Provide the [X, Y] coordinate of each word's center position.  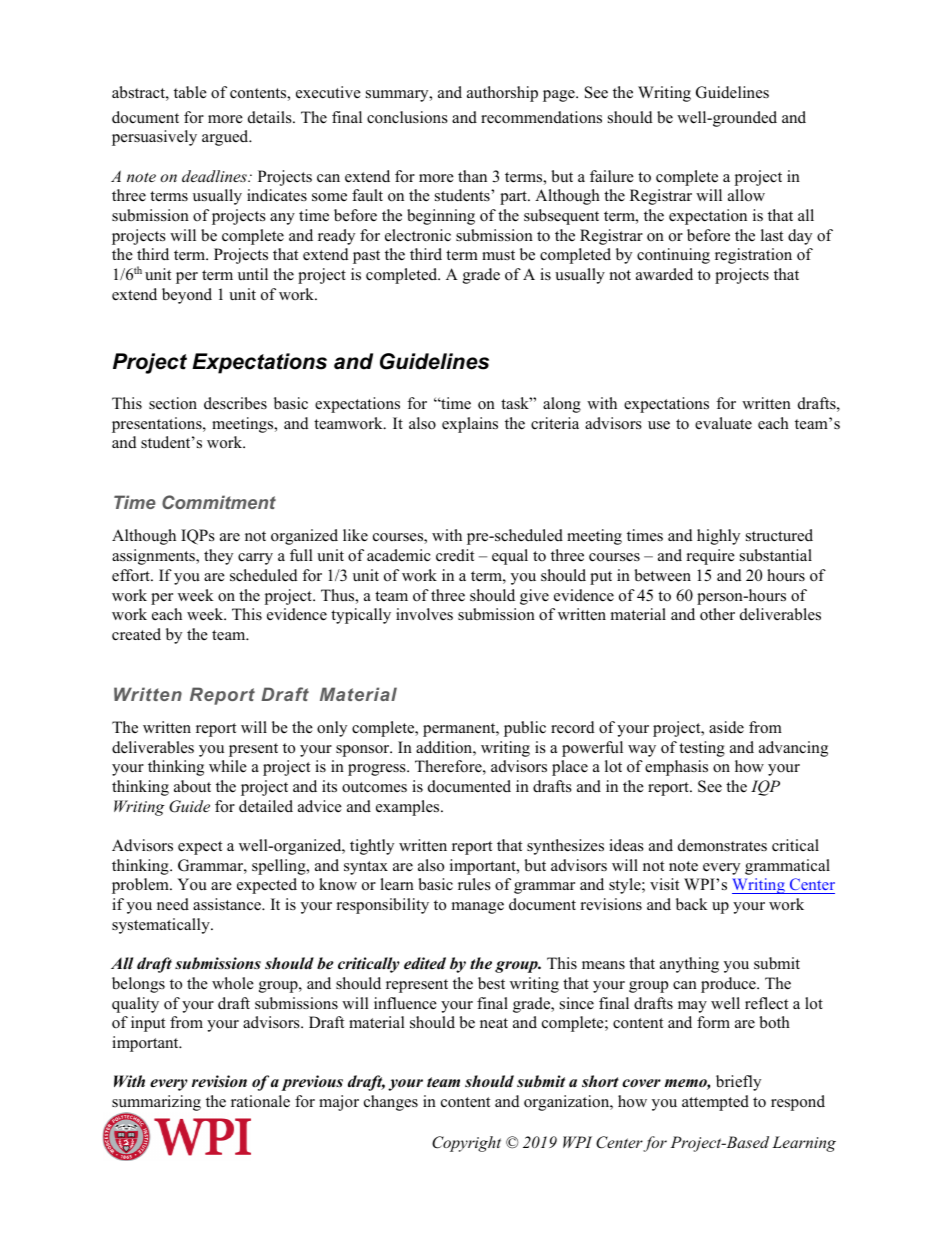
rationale [260, 1101]
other [717, 614]
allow [746, 195]
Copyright [466, 1144]
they [218, 557]
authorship [502, 94]
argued [226, 138]
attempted [715, 1103]
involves [424, 614]
